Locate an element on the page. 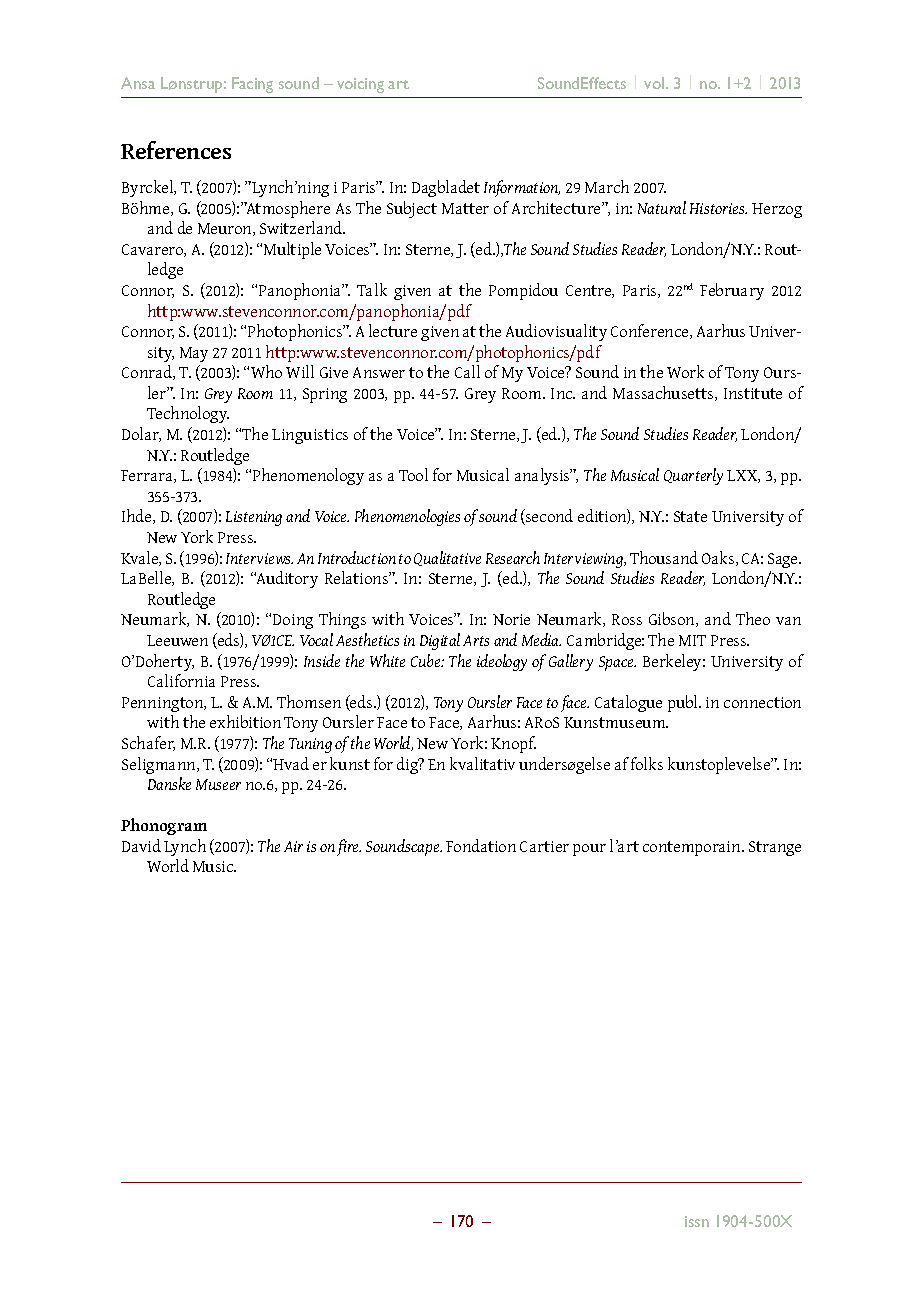  Information is located at coordinates (522, 188).
